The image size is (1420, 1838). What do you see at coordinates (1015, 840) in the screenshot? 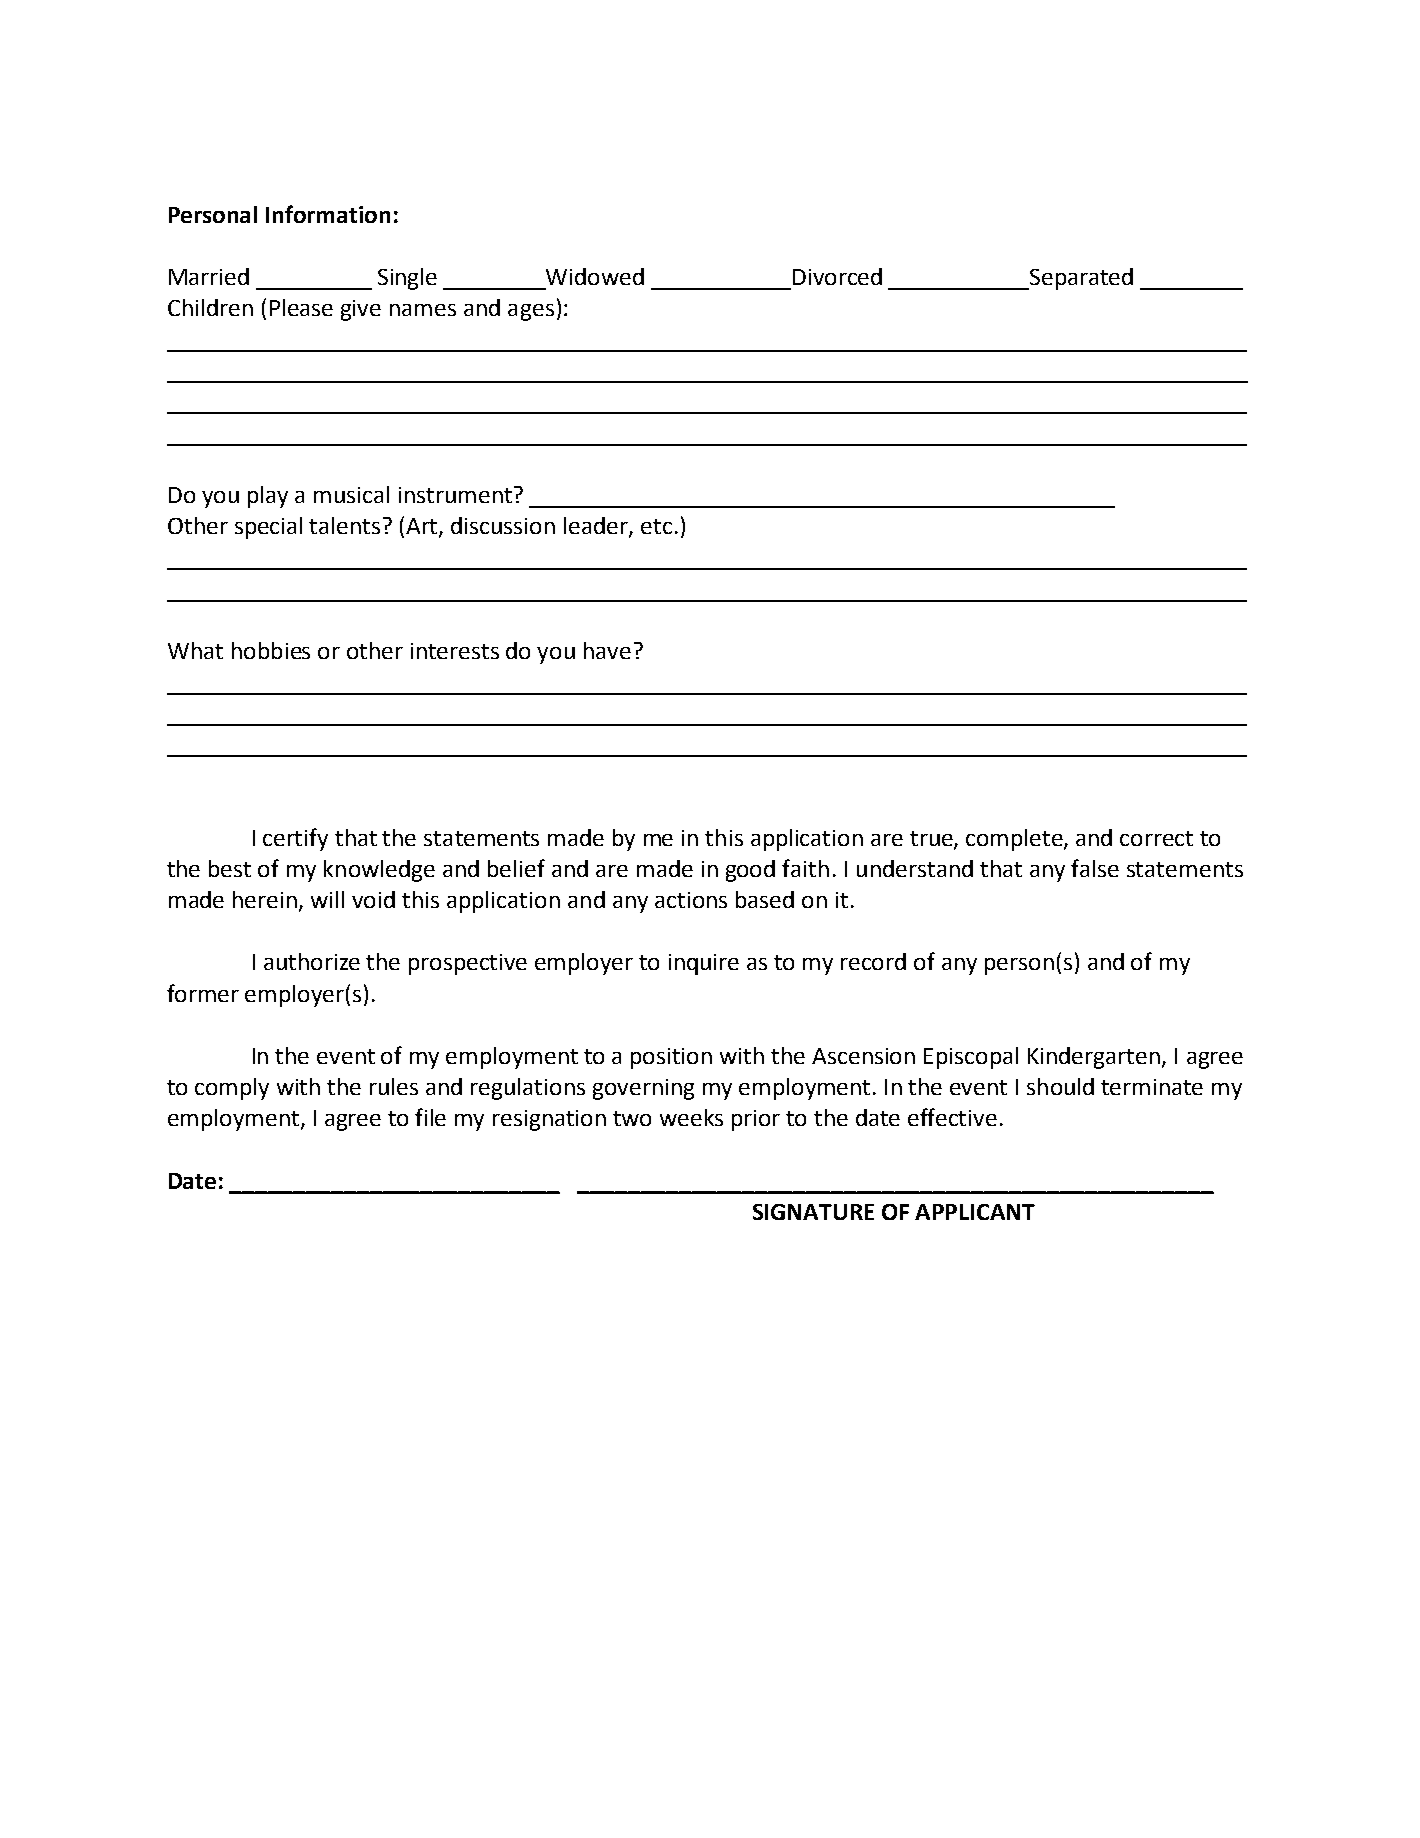
I see `complete` at bounding box center [1015, 840].
